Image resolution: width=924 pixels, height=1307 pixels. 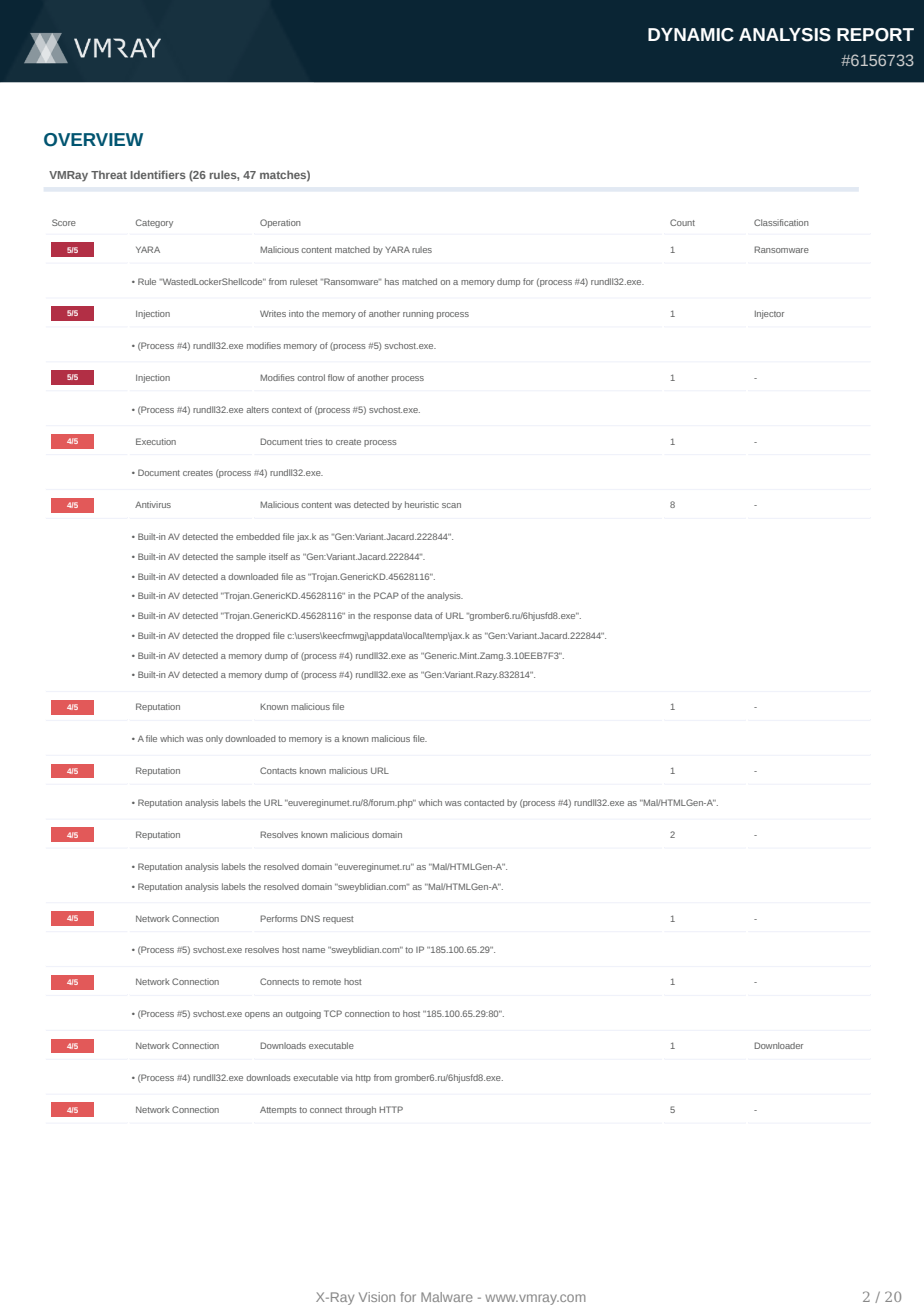 What do you see at coordinates (156, 441) in the page?
I see `Execution` at bounding box center [156, 441].
